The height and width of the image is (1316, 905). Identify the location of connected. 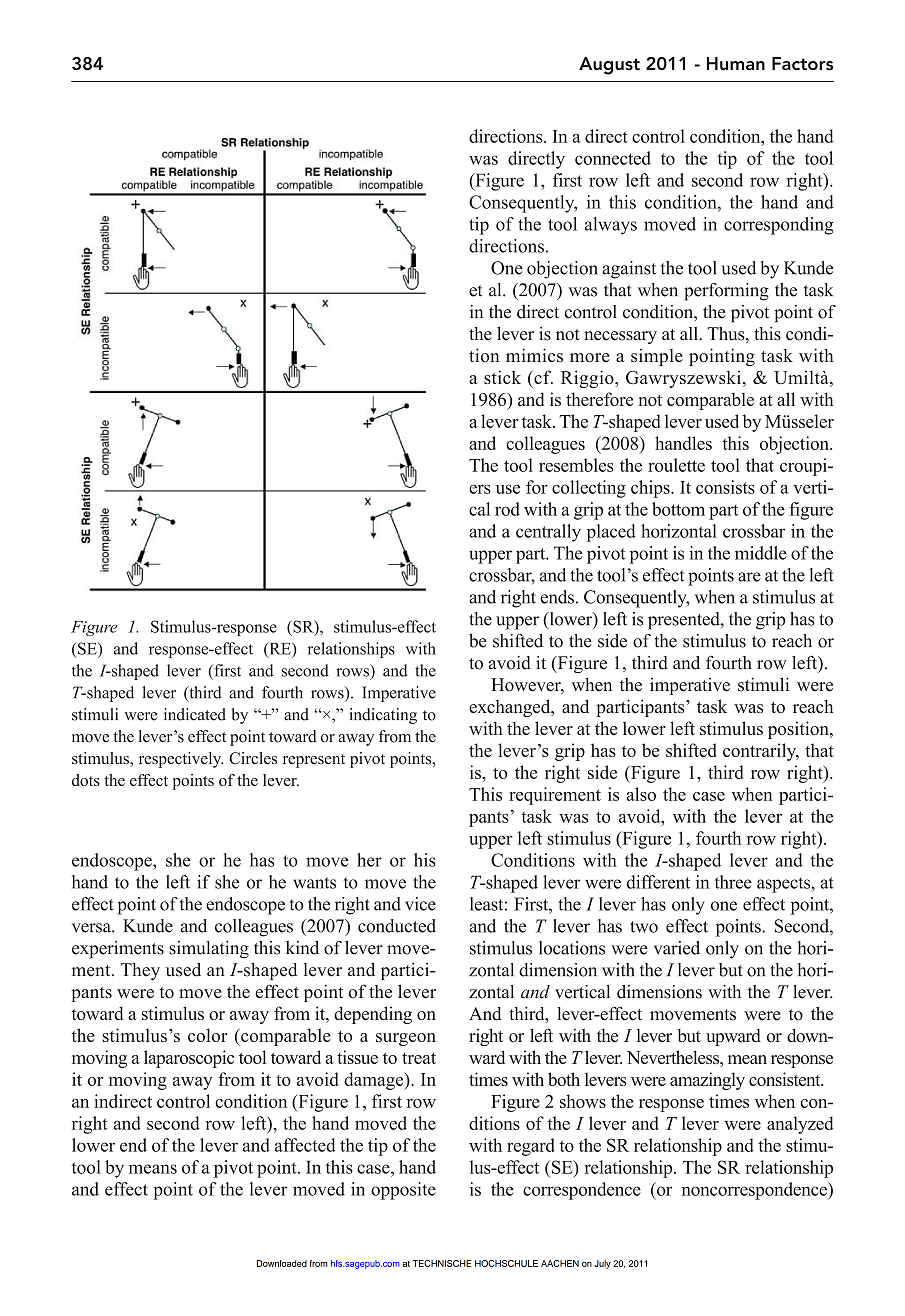
(613, 158).
